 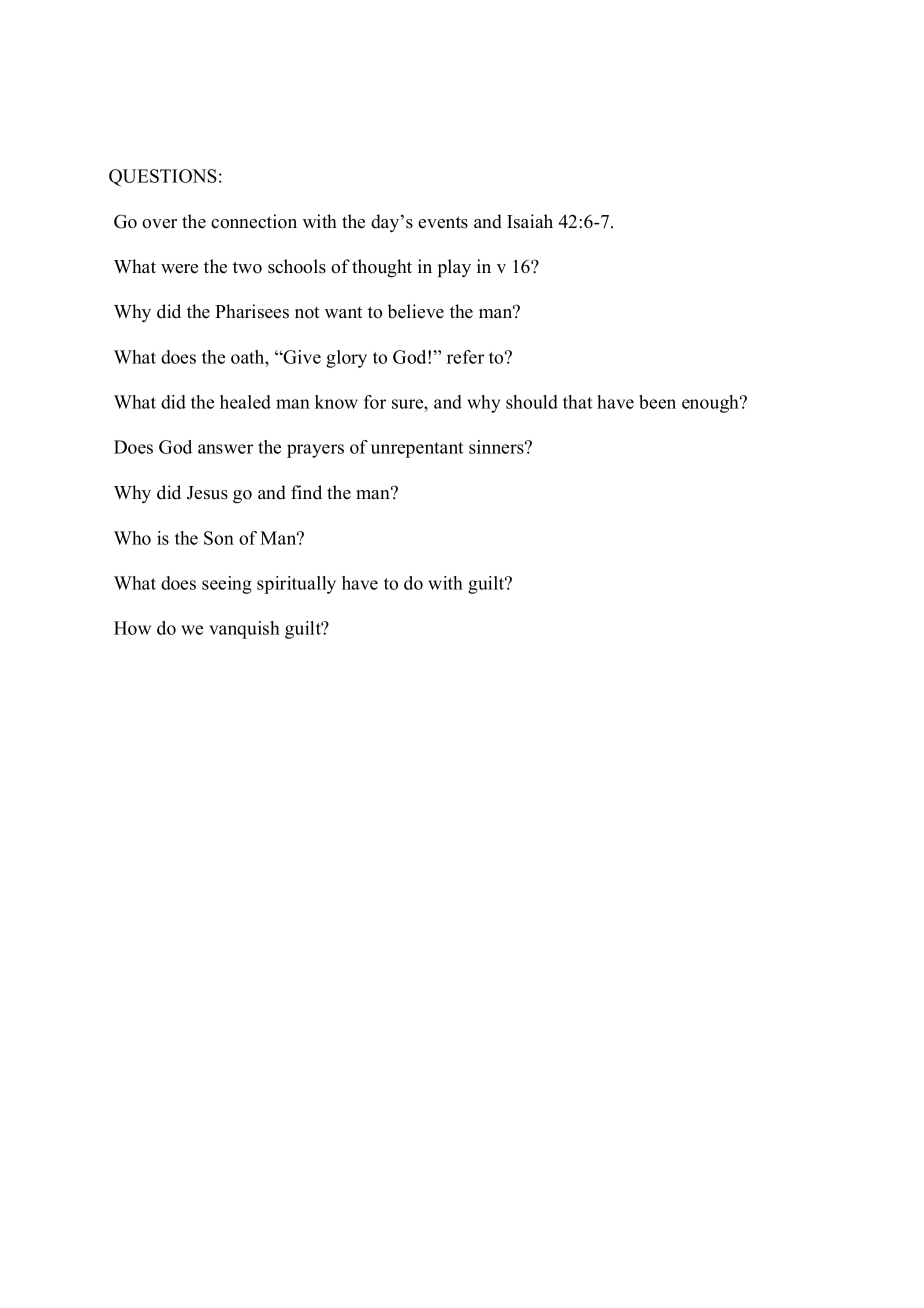 I want to click on Jesus, so click(x=207, y=493).
